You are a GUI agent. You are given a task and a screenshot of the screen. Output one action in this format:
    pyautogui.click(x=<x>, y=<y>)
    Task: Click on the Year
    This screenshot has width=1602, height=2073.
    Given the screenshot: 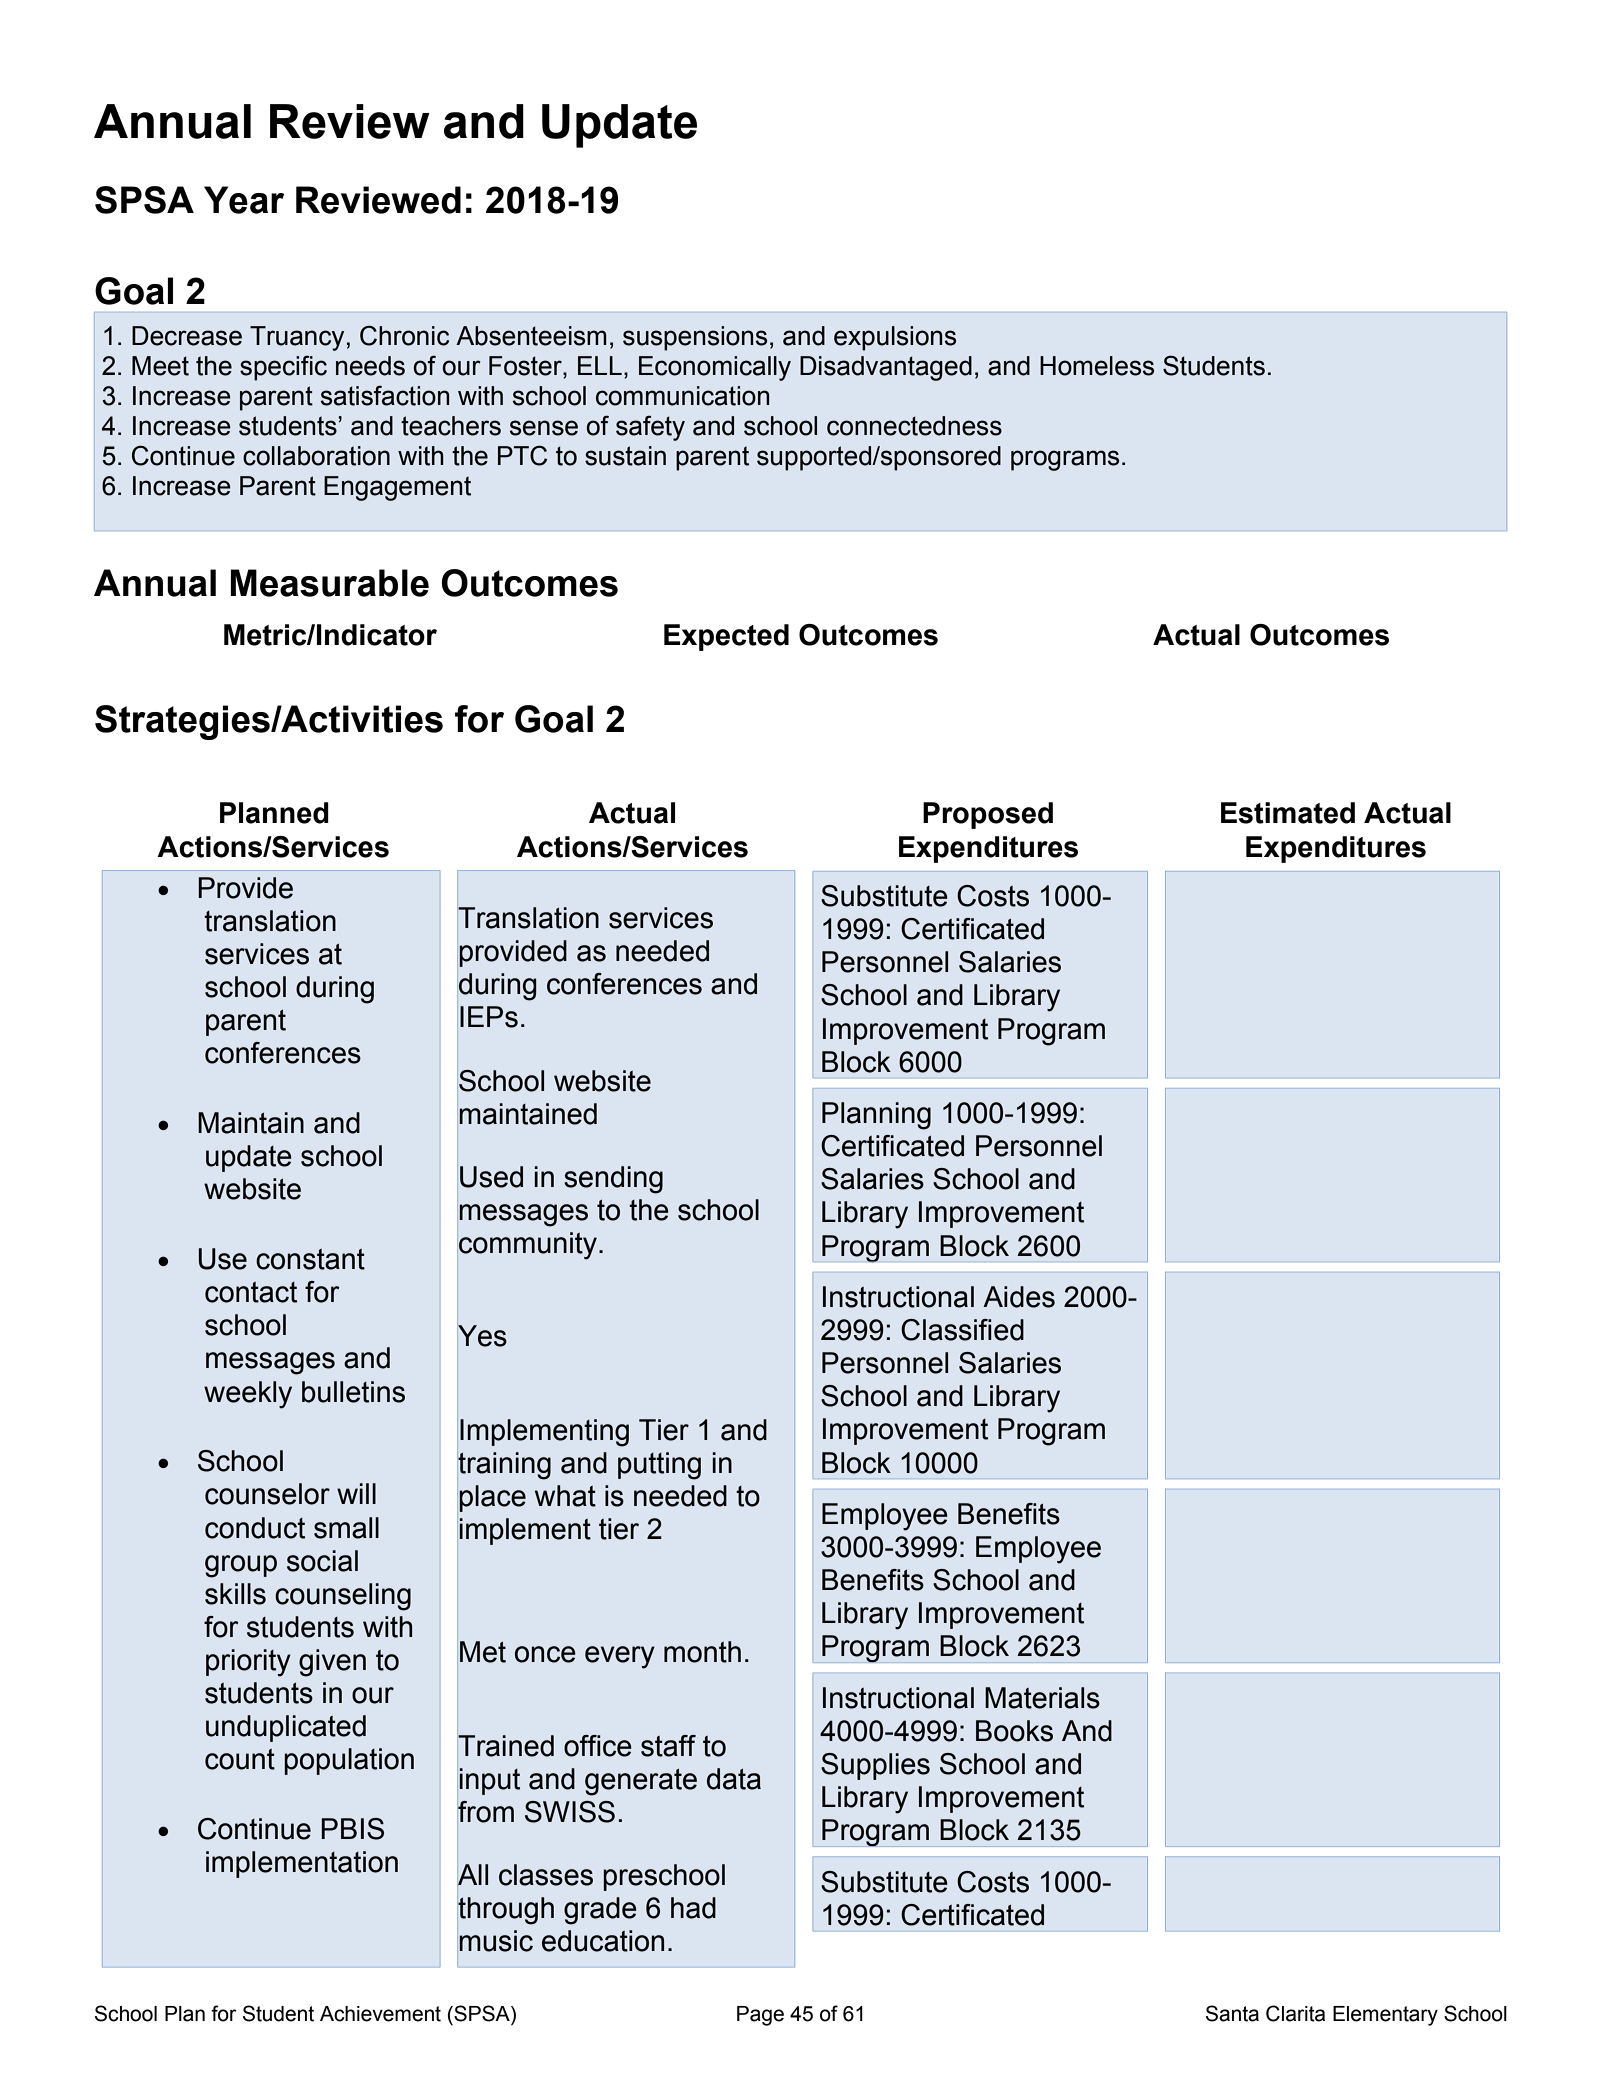 What is the action you would take?
    pyautogui.click(x=244, y=200)
